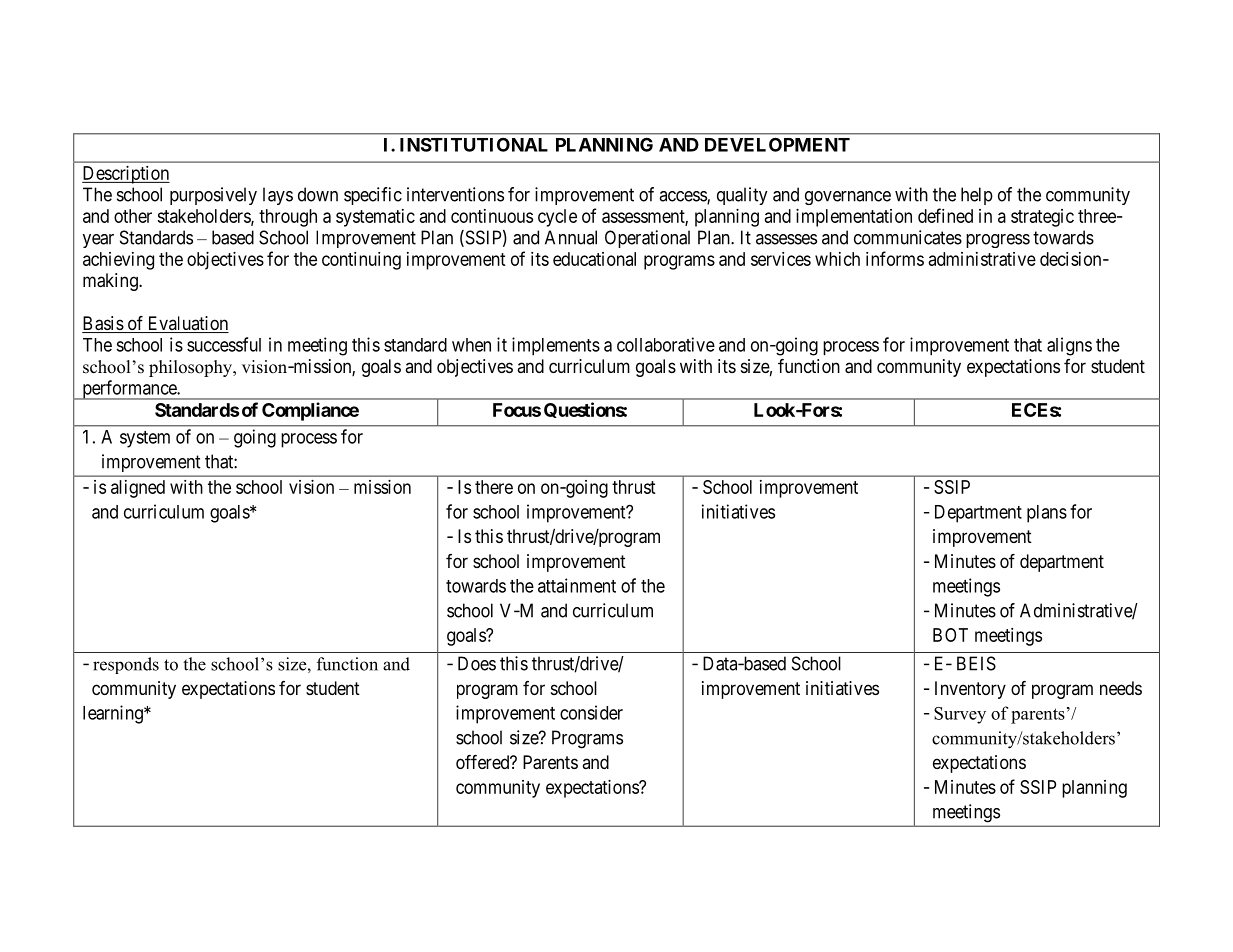 This image has height=952, width=1233. Describe the element at coordinates (126, 175) in the image. I see `Description` at that location.
